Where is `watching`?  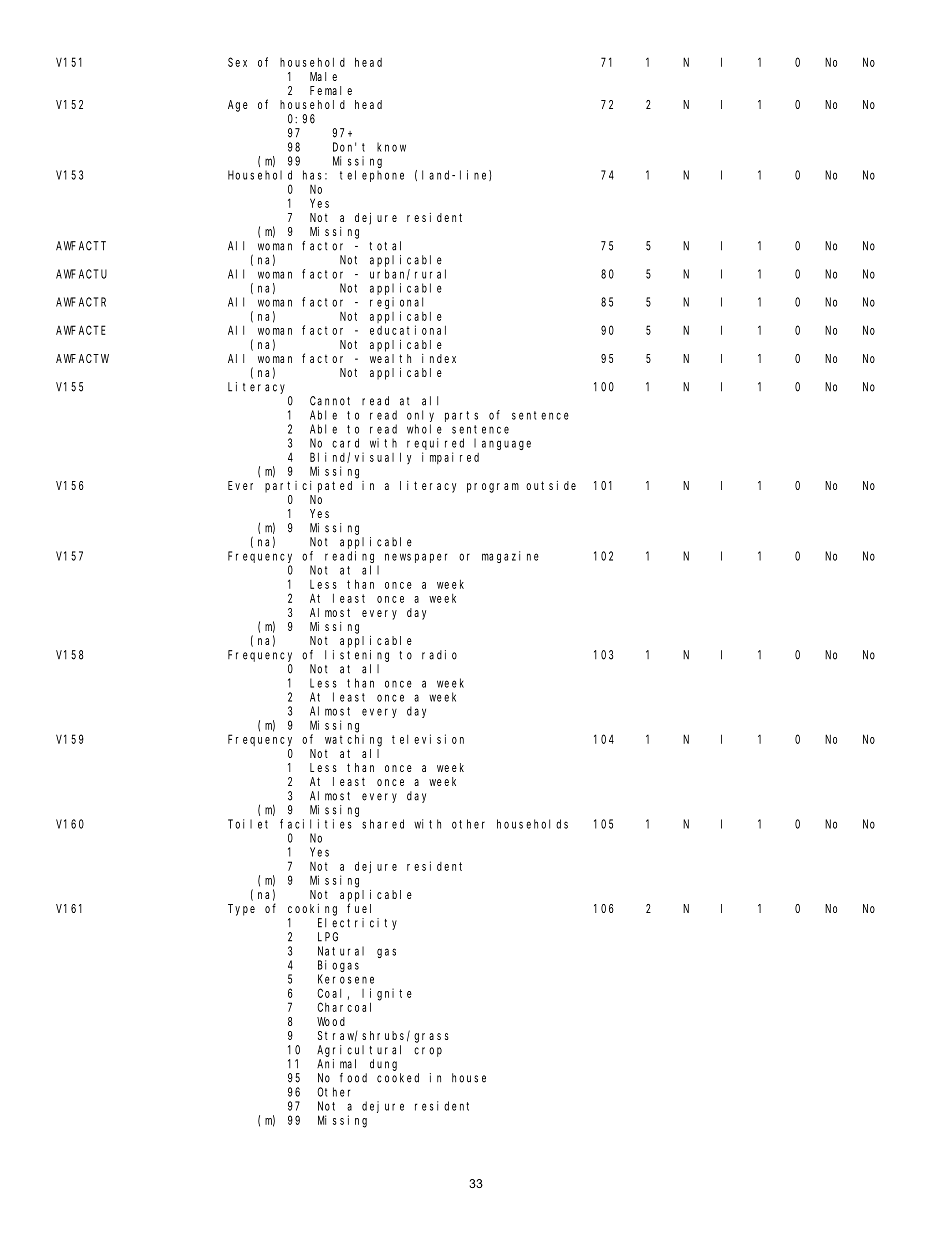
watching is located at coordinates (353, 740).
